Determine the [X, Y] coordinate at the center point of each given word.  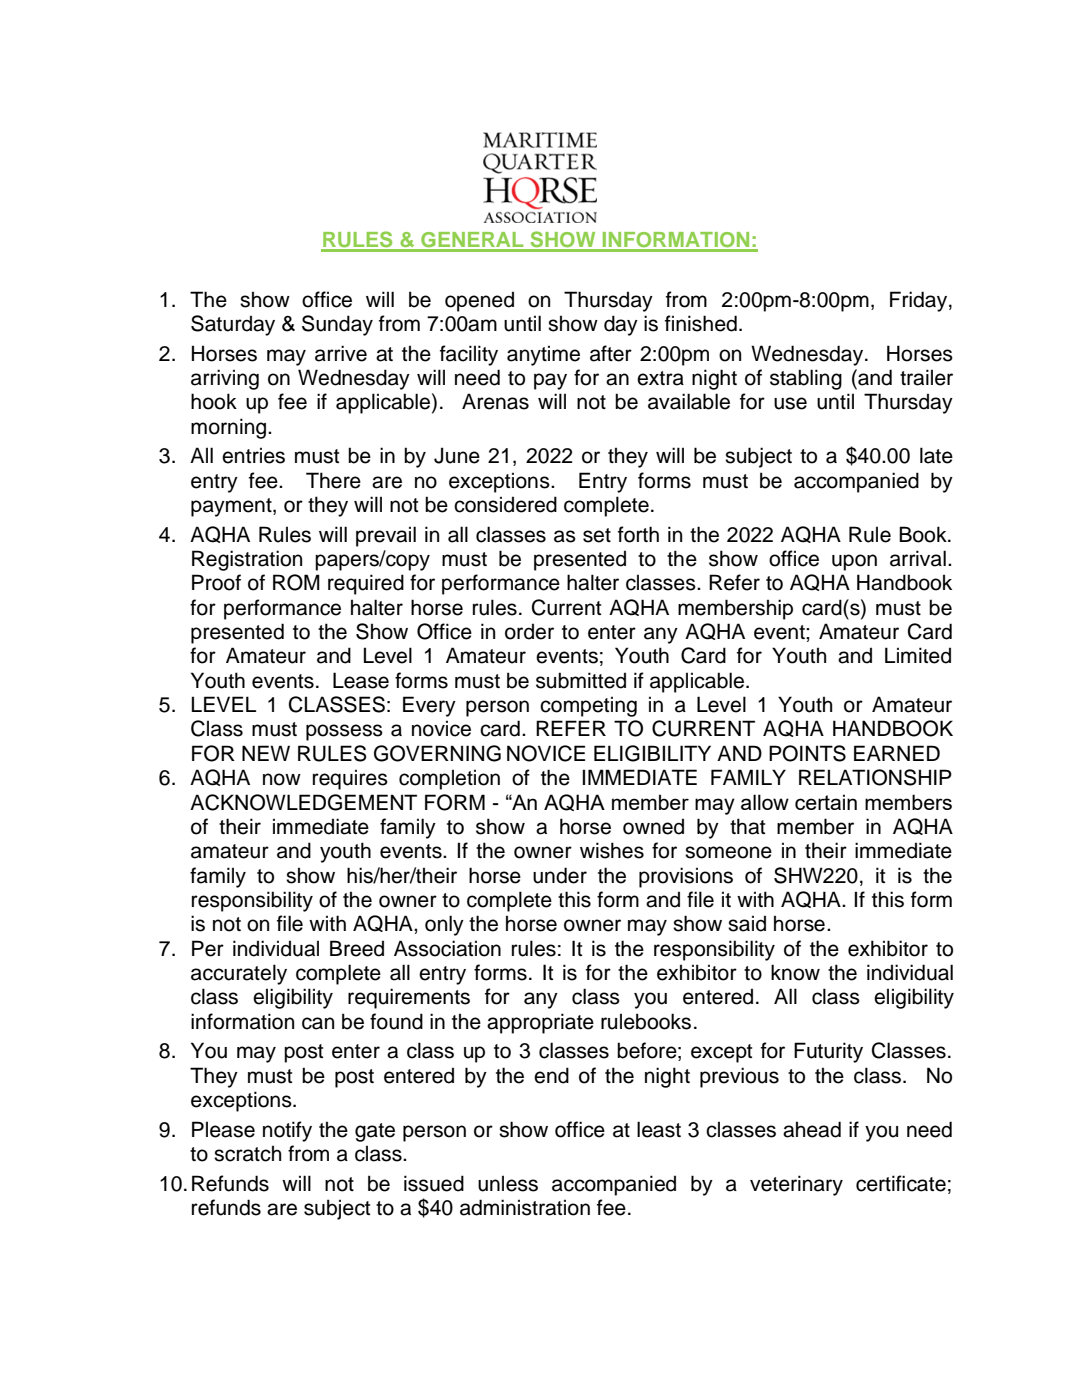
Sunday [337, 325]
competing [588, 706]
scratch [247, 1153]
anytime [543, 355]
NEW [266, 753]
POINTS [807, 753]
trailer [926, 377]
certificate [901, 1183]
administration [525, 1207]
